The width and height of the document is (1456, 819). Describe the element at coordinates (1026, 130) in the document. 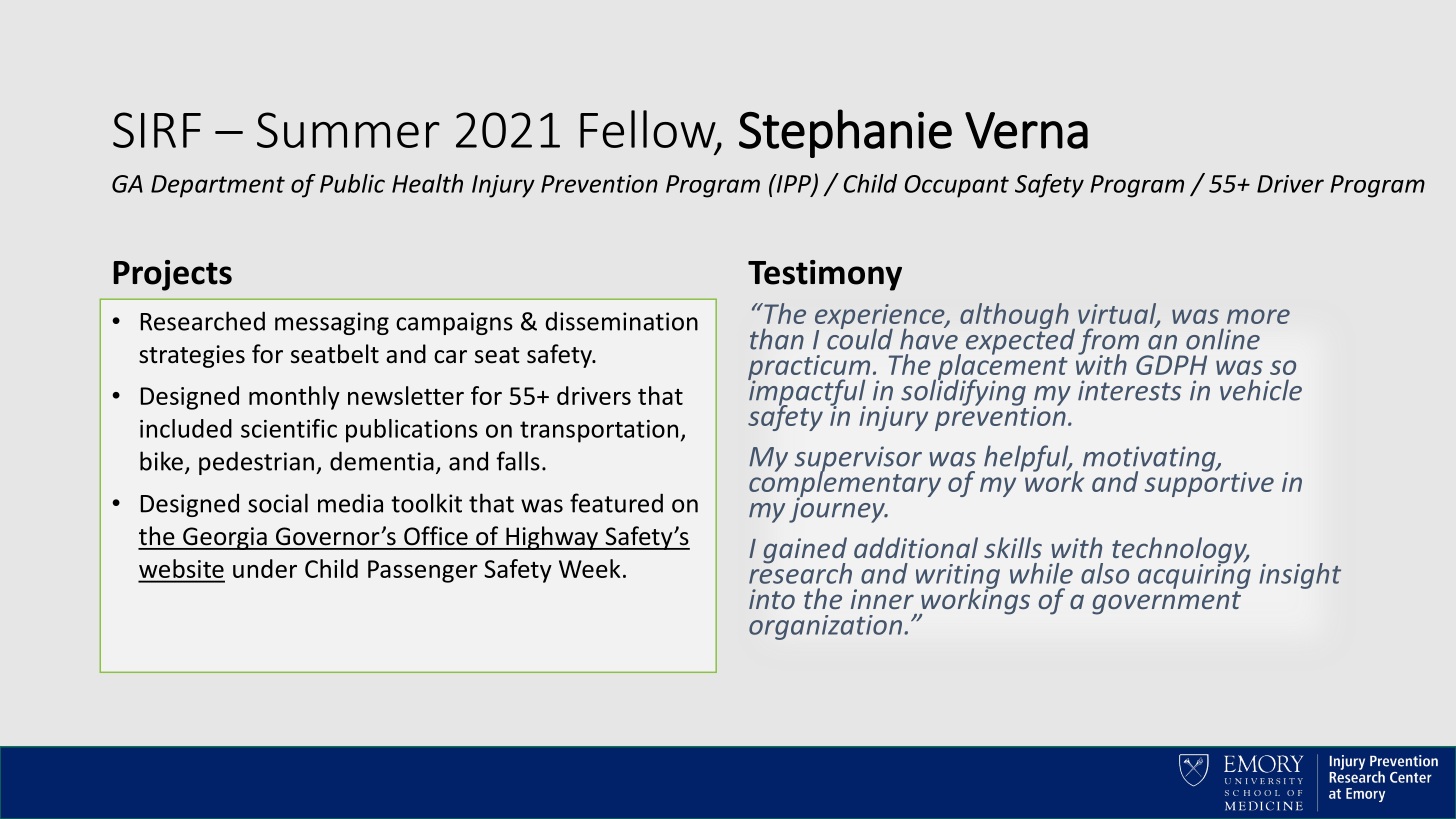

I see `Verna` at that location.
